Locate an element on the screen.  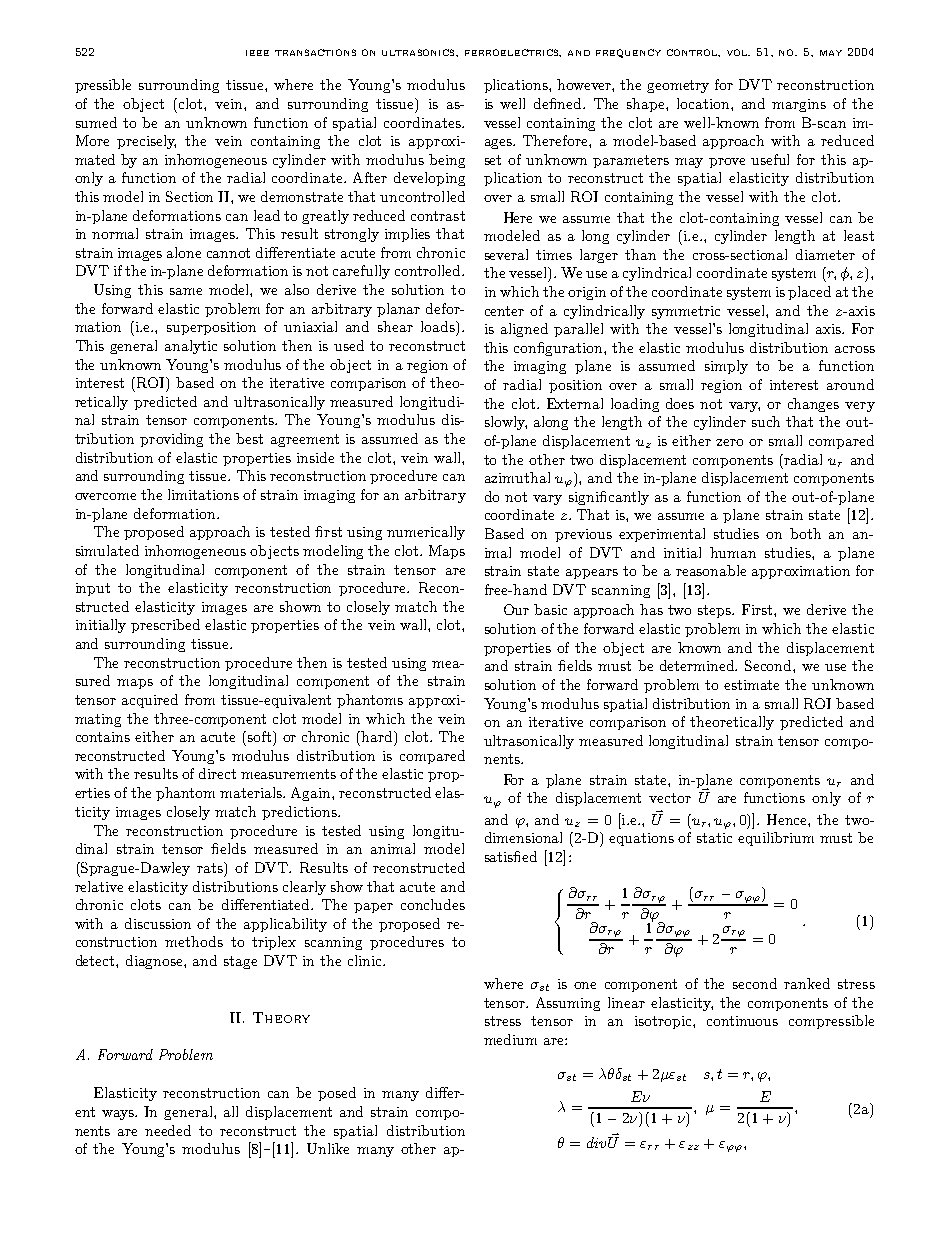
ultrasonics is located at coordinates (419, 52).
